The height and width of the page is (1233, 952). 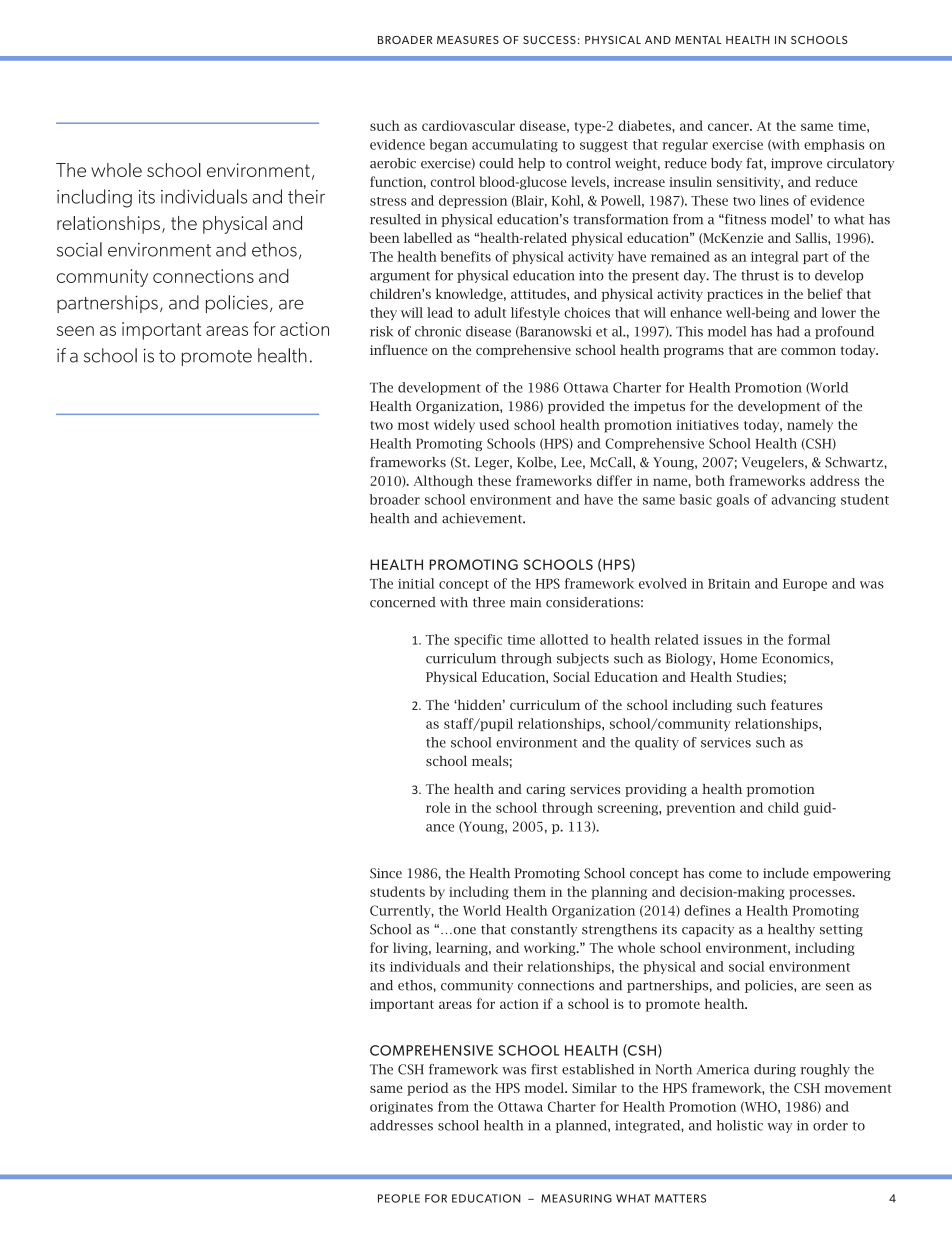 I want to click on PEOPLE, so click(x=399, y=1198).
